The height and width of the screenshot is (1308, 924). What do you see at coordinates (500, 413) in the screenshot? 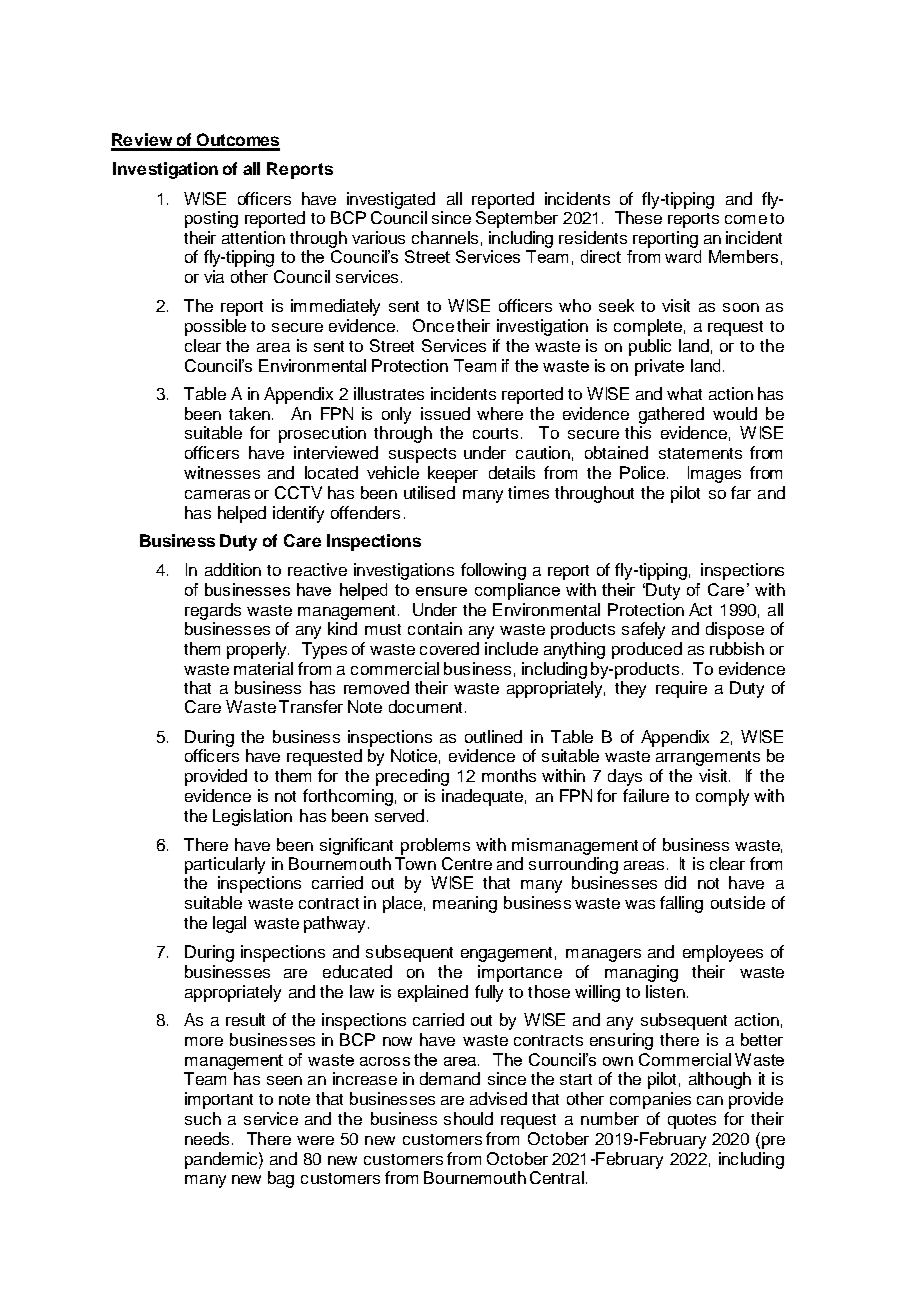
I see `where` at bounding box center [500, 413].
